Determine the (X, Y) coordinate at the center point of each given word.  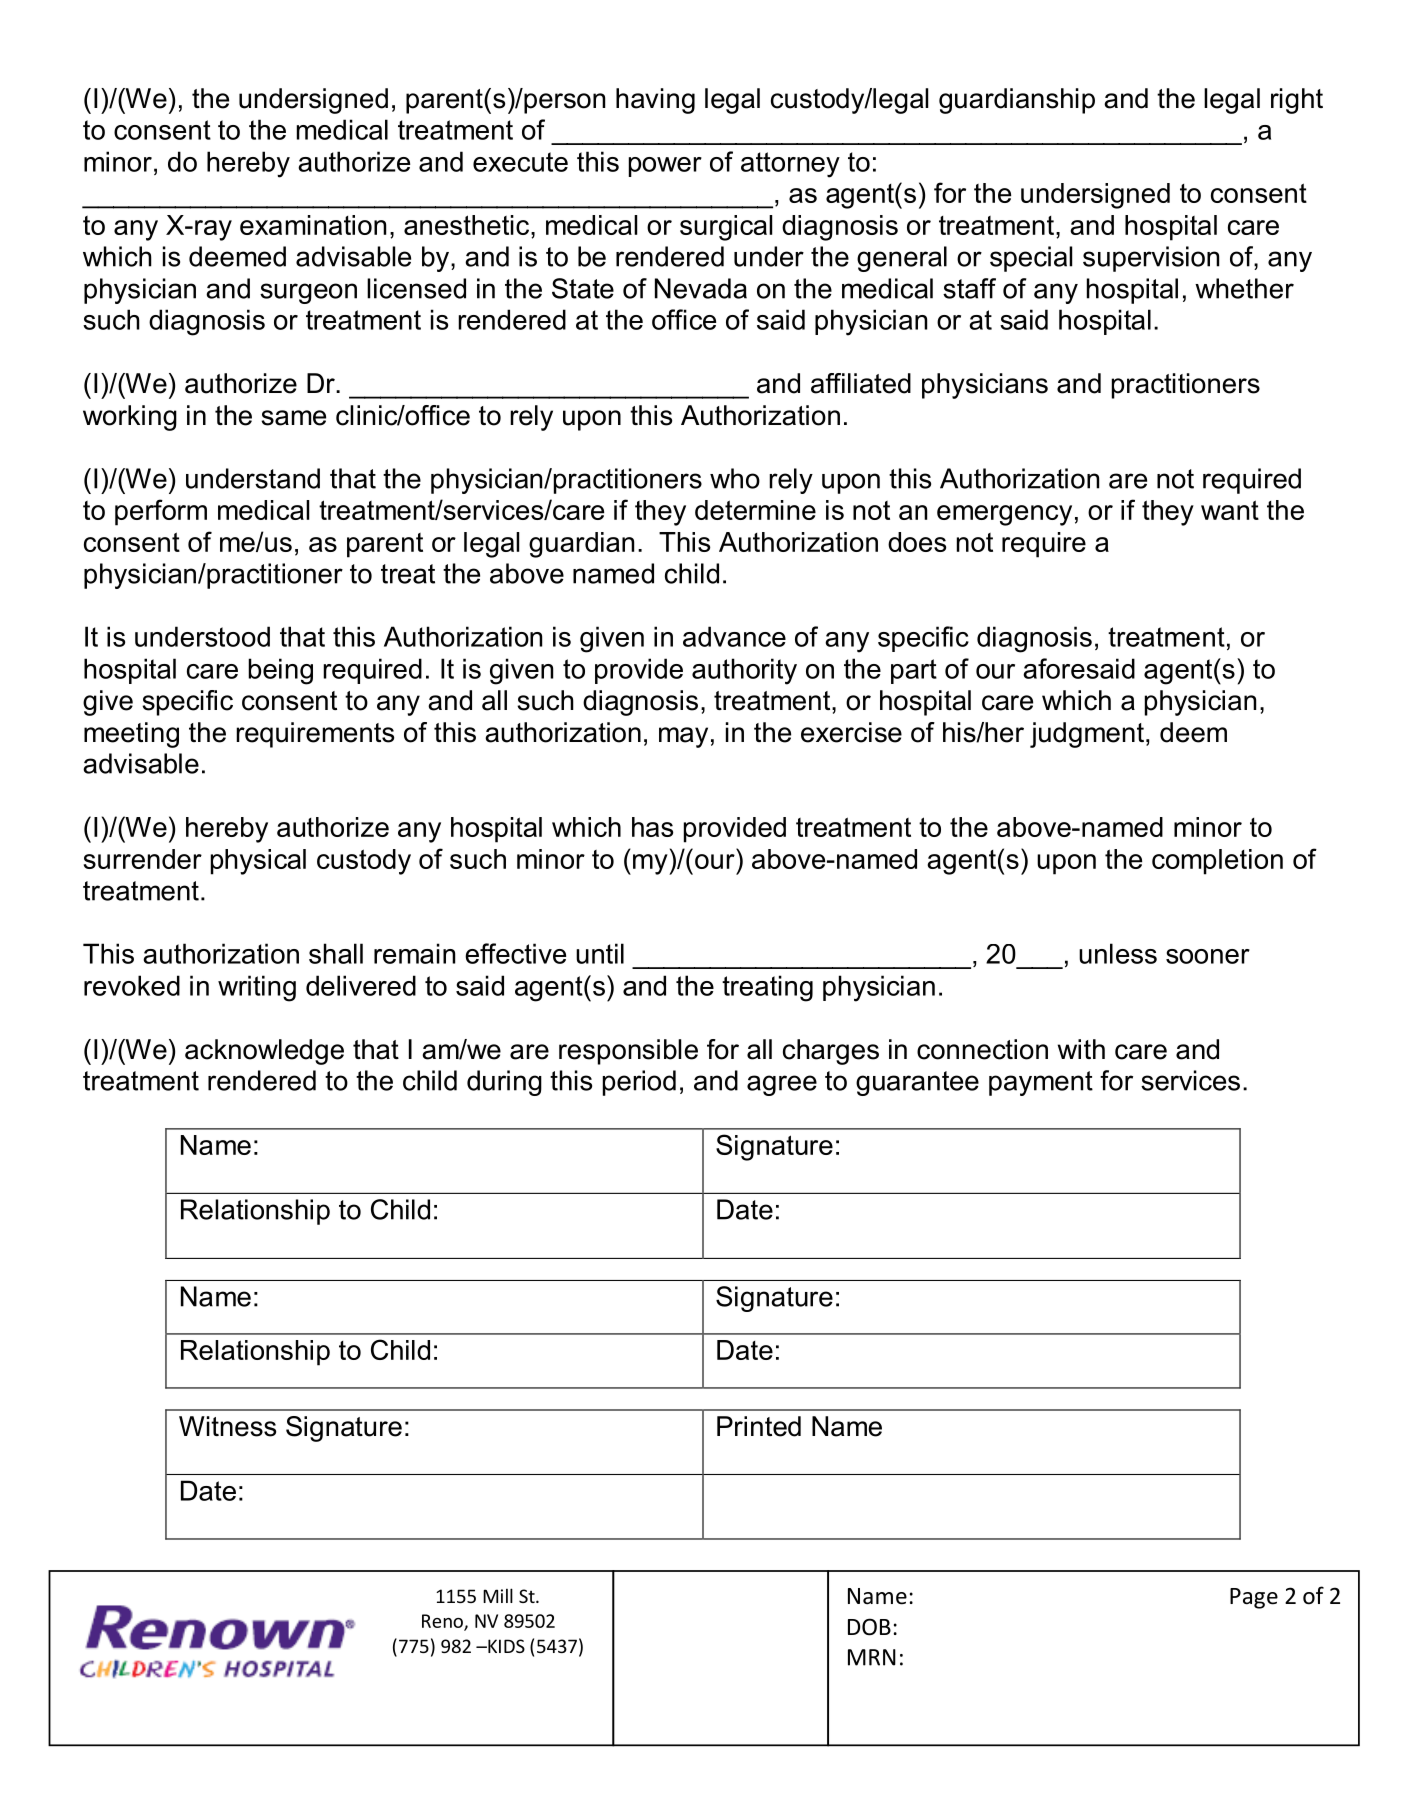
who (735, 478)
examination (313, 225)
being (280, 671)
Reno (443, 1622)
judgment (1087, 735)
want (1230, 510)
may (683, 737)
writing (257, 988)
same (293, 418)
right (1297, 101)
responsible (628, 1052)
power (665, 167)
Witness (227, 1426)
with (1081, 1049)
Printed (759, 1426)
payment (1041, 1083)
